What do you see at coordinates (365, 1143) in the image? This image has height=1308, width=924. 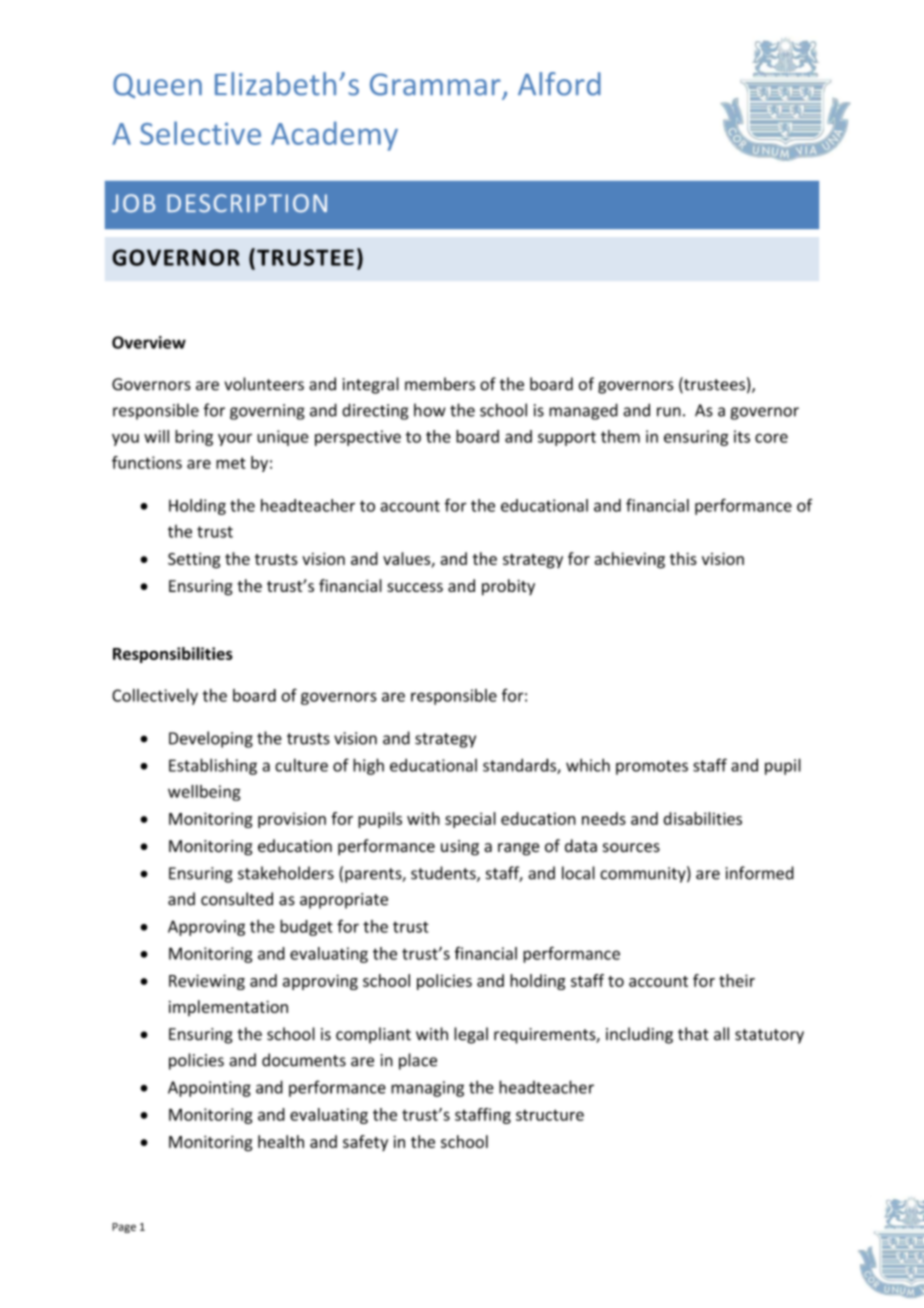 I see `safety` at bounding box center [365, 1143].
